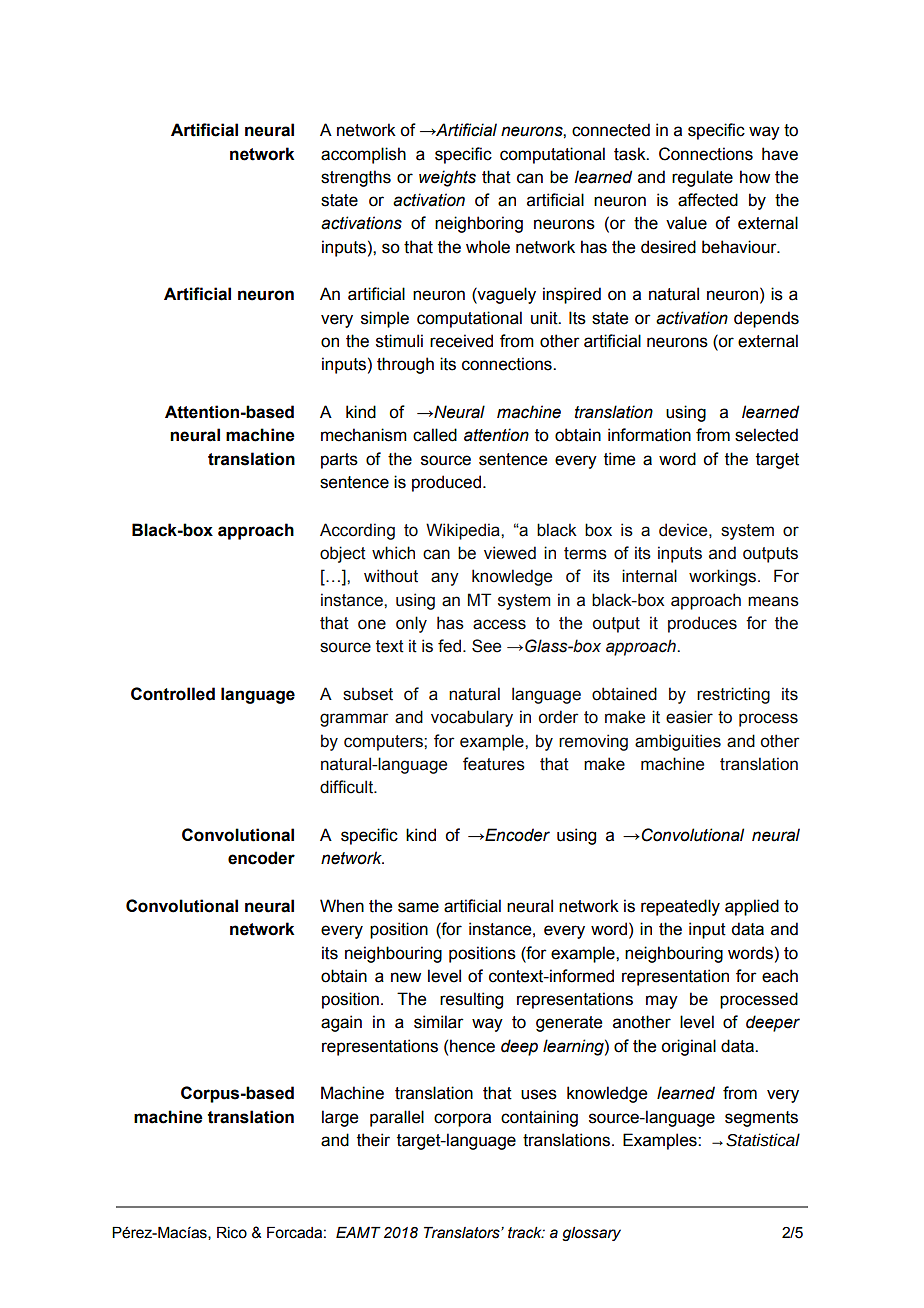 The width and height of the document is (924, 1308). Describe the element at coordinates (722, 577) in the document. I see `workings` at that location.
